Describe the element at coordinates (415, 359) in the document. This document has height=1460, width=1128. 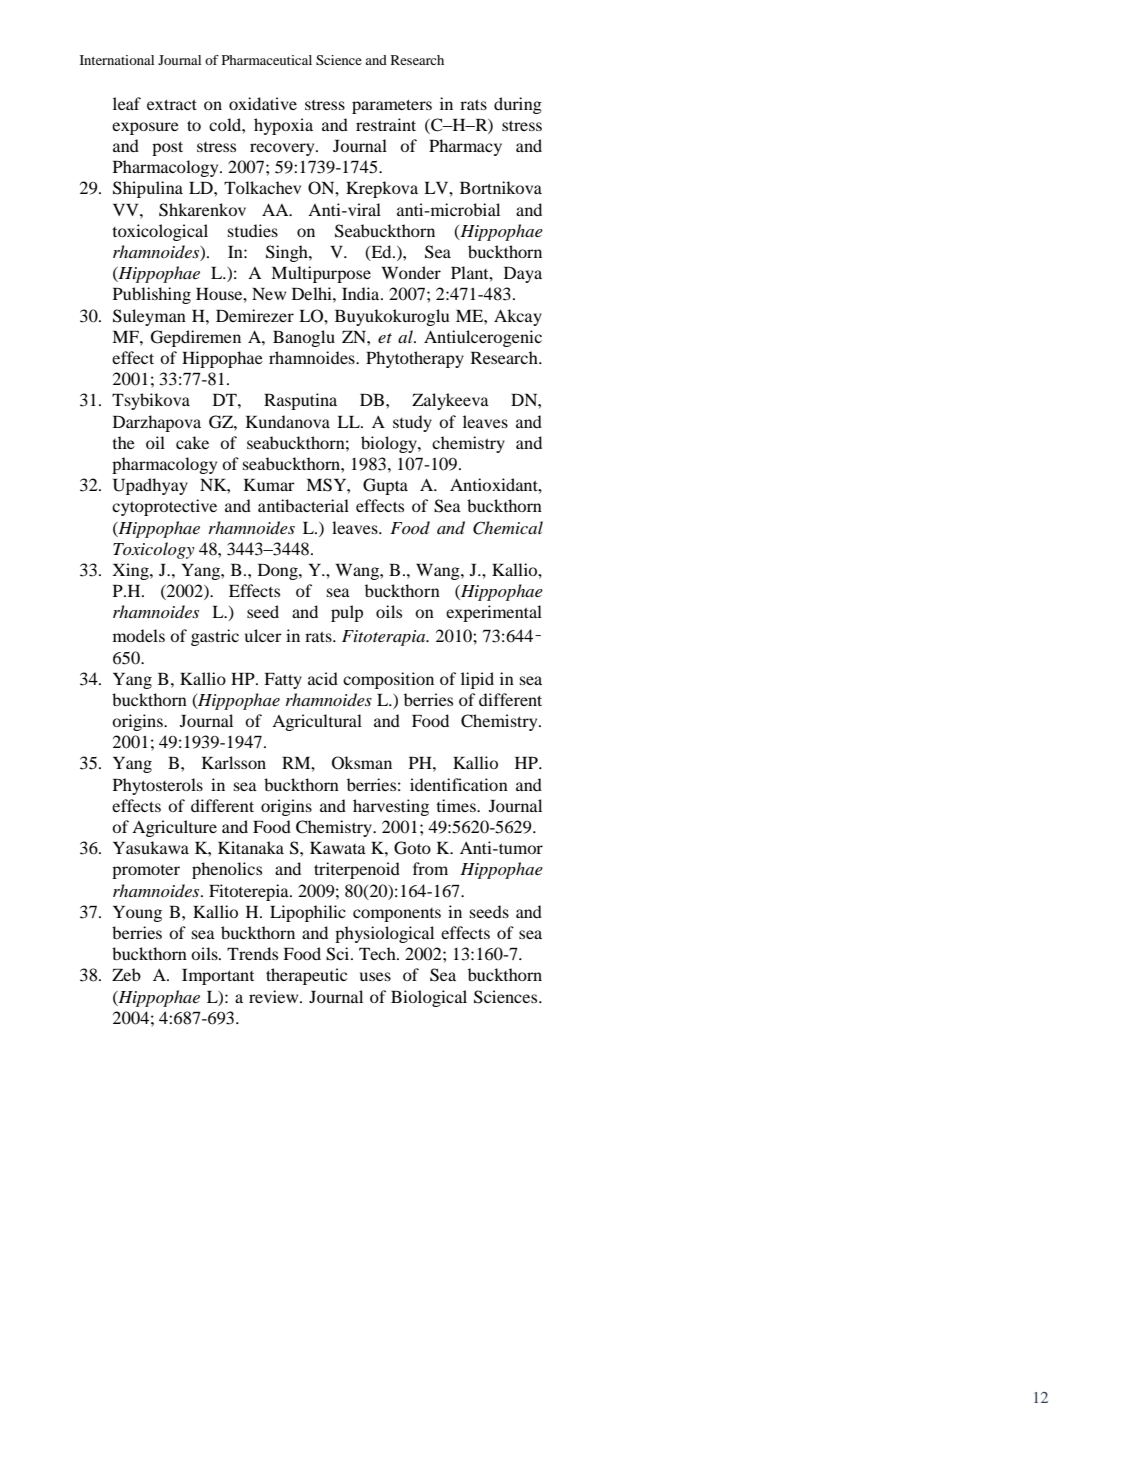
I see `Phytotherapy` at that location.
